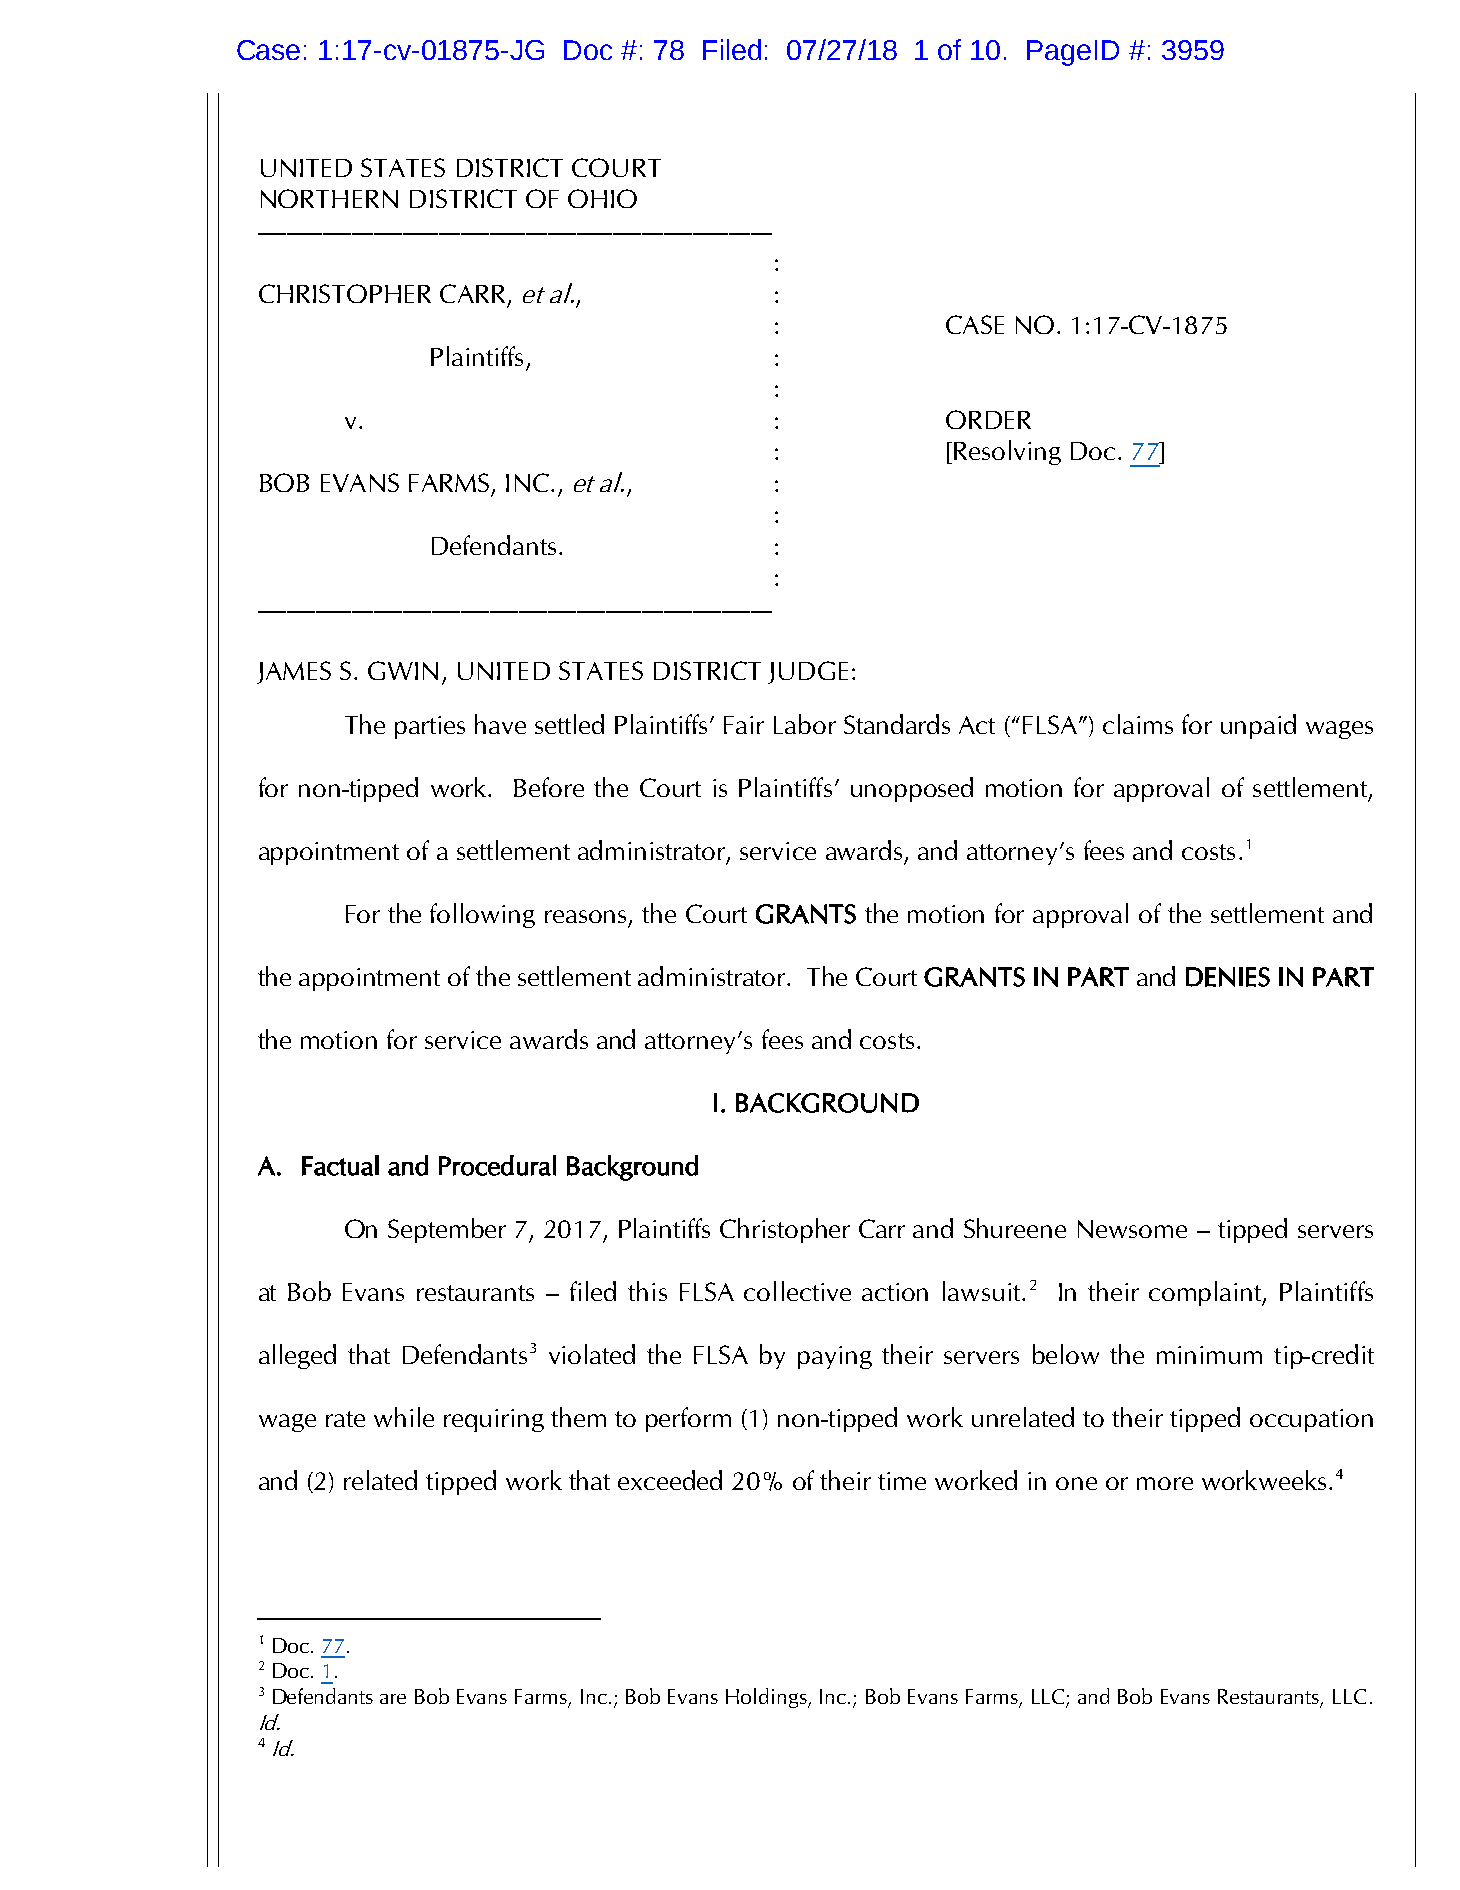 The width and height of the image is (1460, 1890). I want to click on Newsome, so click(1132, 1229).
